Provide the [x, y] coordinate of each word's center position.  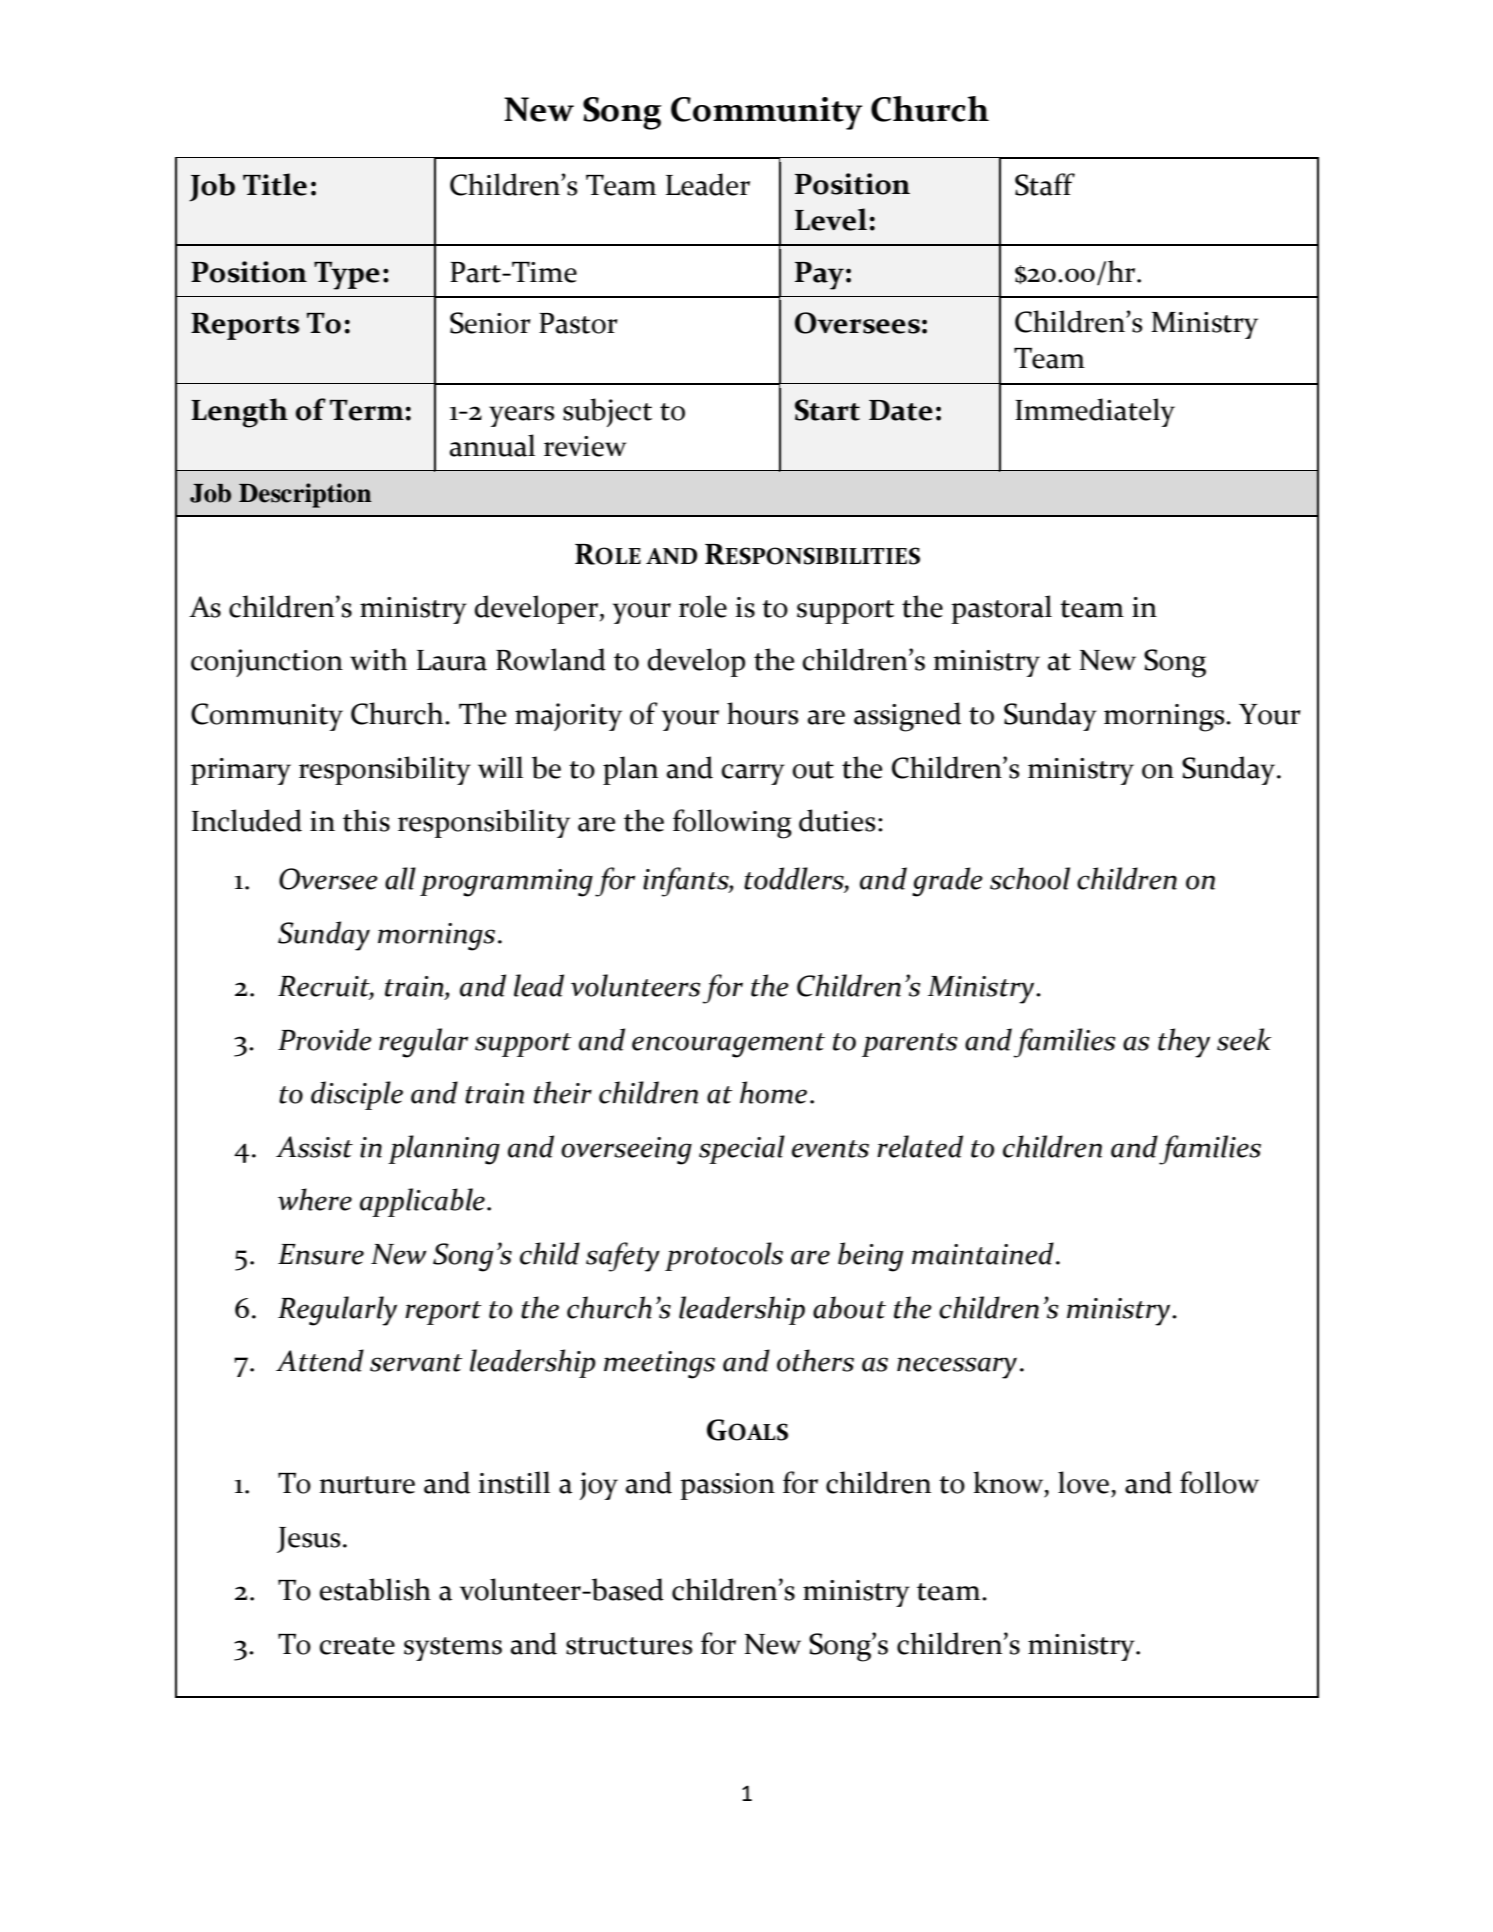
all [400, 878]
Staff [1045, 184]
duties [837, 820]
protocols [724, 1256]
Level [831, 219]
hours [763, 713]
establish [375, 1589]
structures [629, 1646]
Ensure [321, 1254]
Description [305, 495]
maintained [983, 1253]
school [1030, 878]
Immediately [1095, 412]
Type [347, 275]
